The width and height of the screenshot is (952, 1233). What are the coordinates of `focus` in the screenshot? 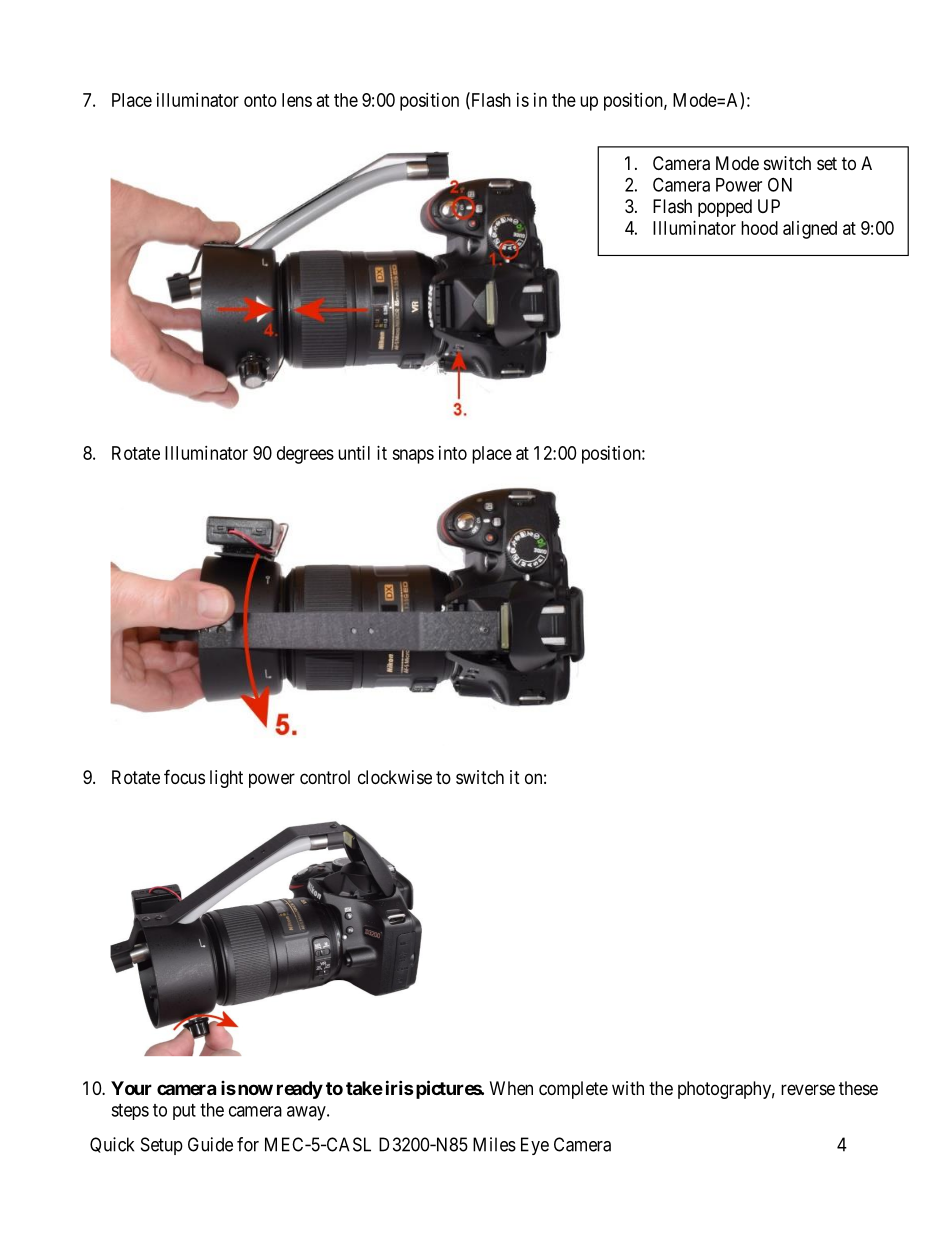 It's located at (184, 776).
